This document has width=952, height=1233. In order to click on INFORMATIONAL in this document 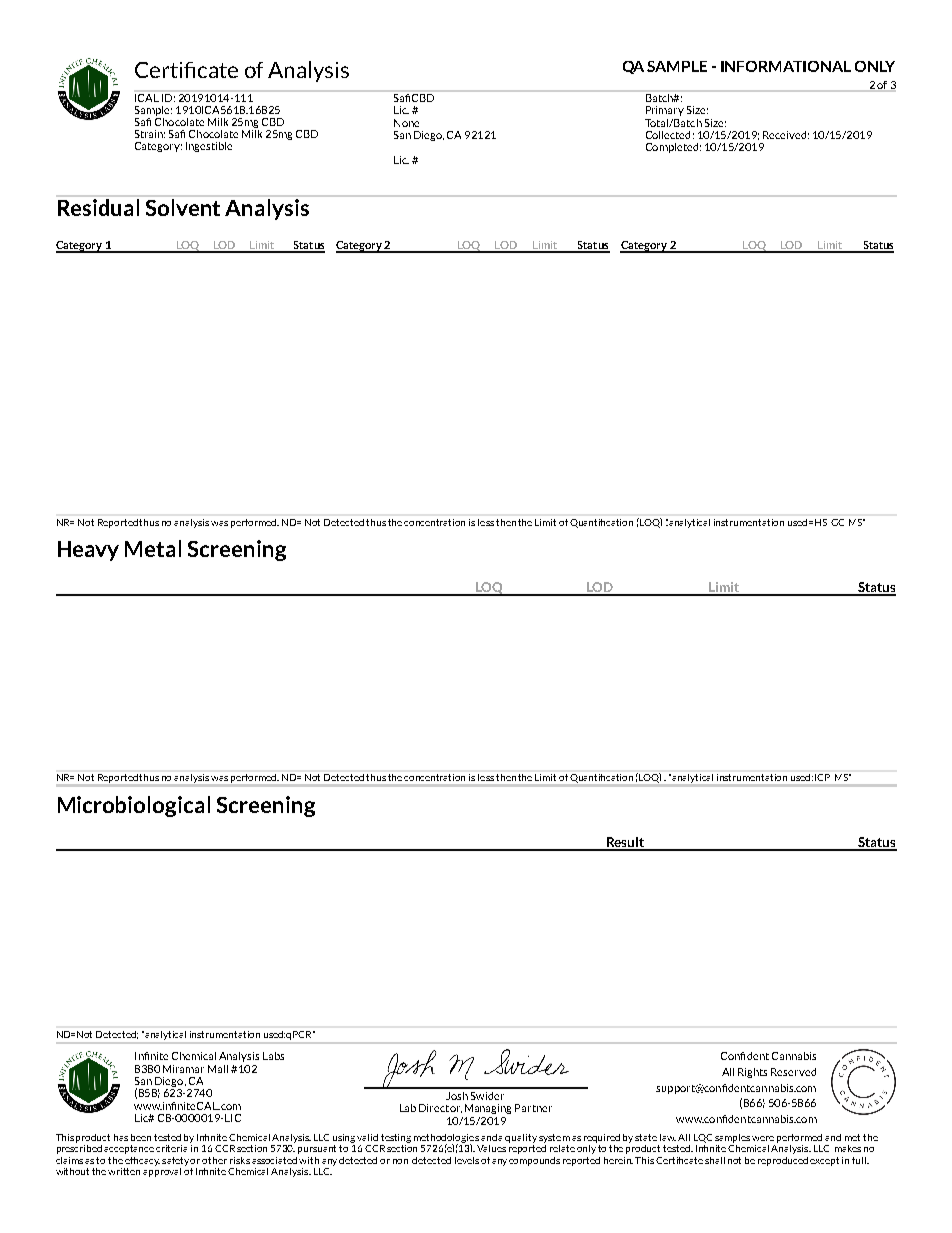, I will do `click(786, 66)`.
